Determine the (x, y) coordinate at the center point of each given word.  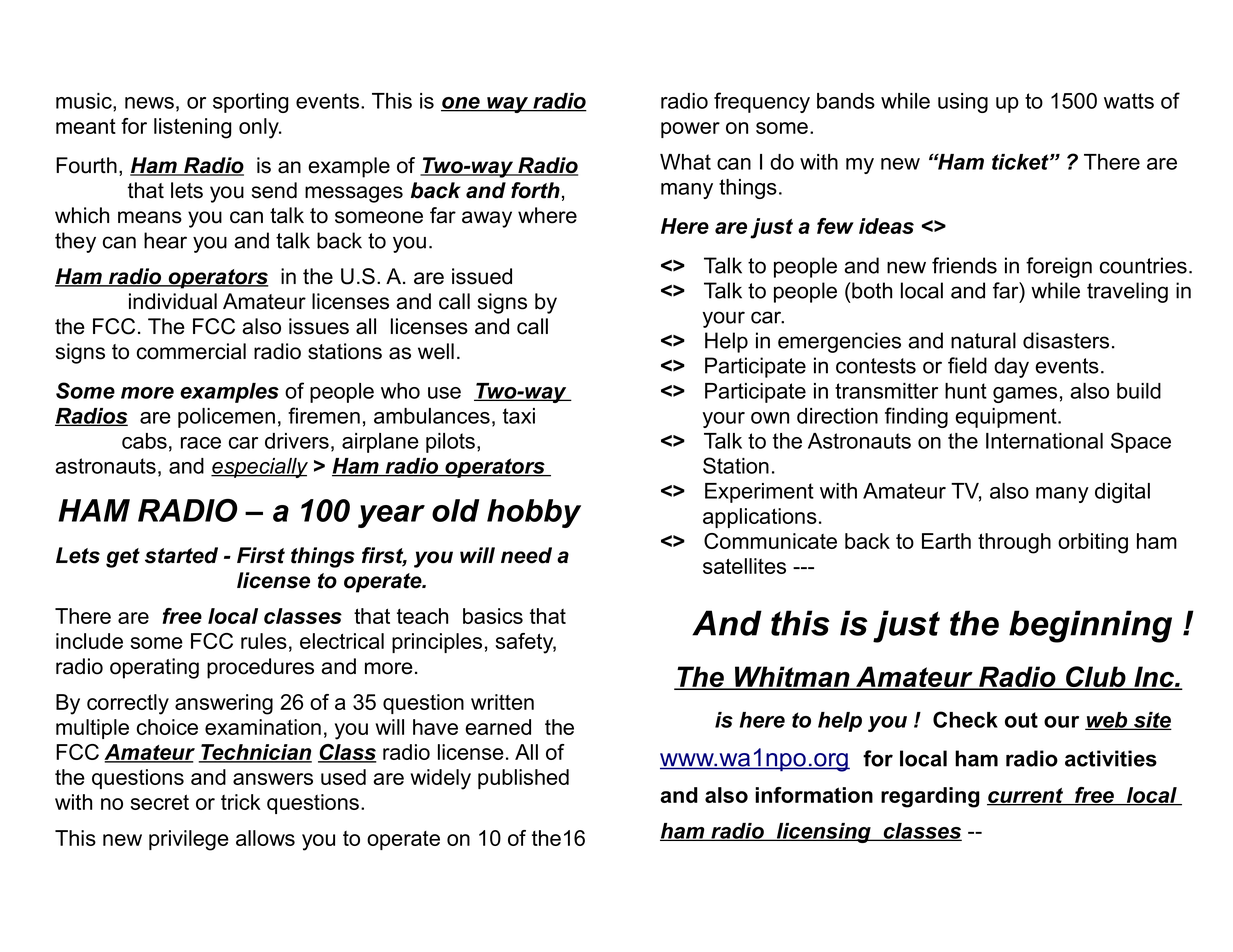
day (1011, 367)
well (436, 351)
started (181, 555)
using (963, 103)
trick (241, 802)
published (523, 779)
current (1026, 797)
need (526, 555)
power (690, 130)
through (1014, 543)
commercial (191, 351)
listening (193, 128)
